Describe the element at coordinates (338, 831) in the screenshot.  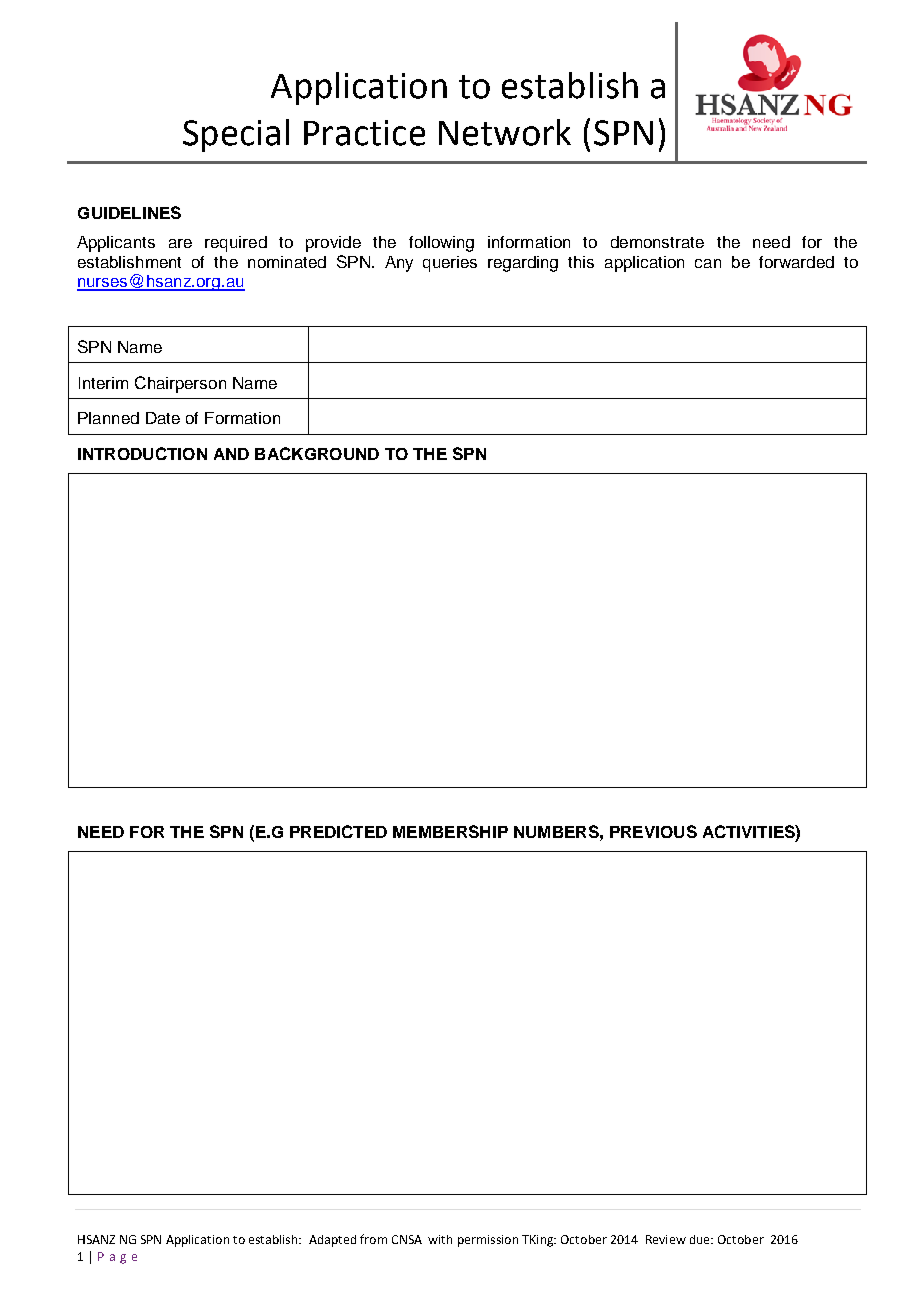
I see `PREDICTED` at that location.
